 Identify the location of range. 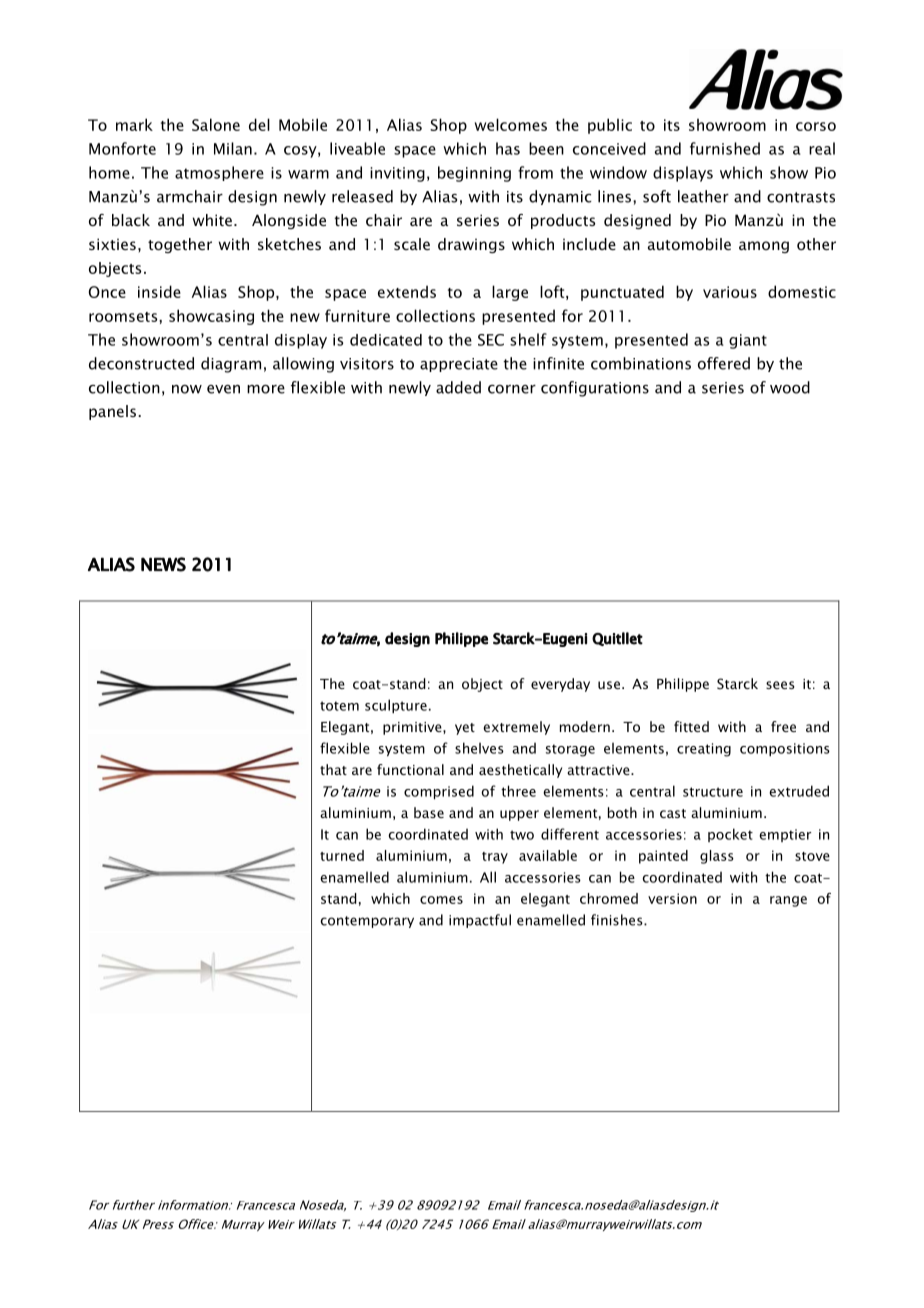
(788, 901).
